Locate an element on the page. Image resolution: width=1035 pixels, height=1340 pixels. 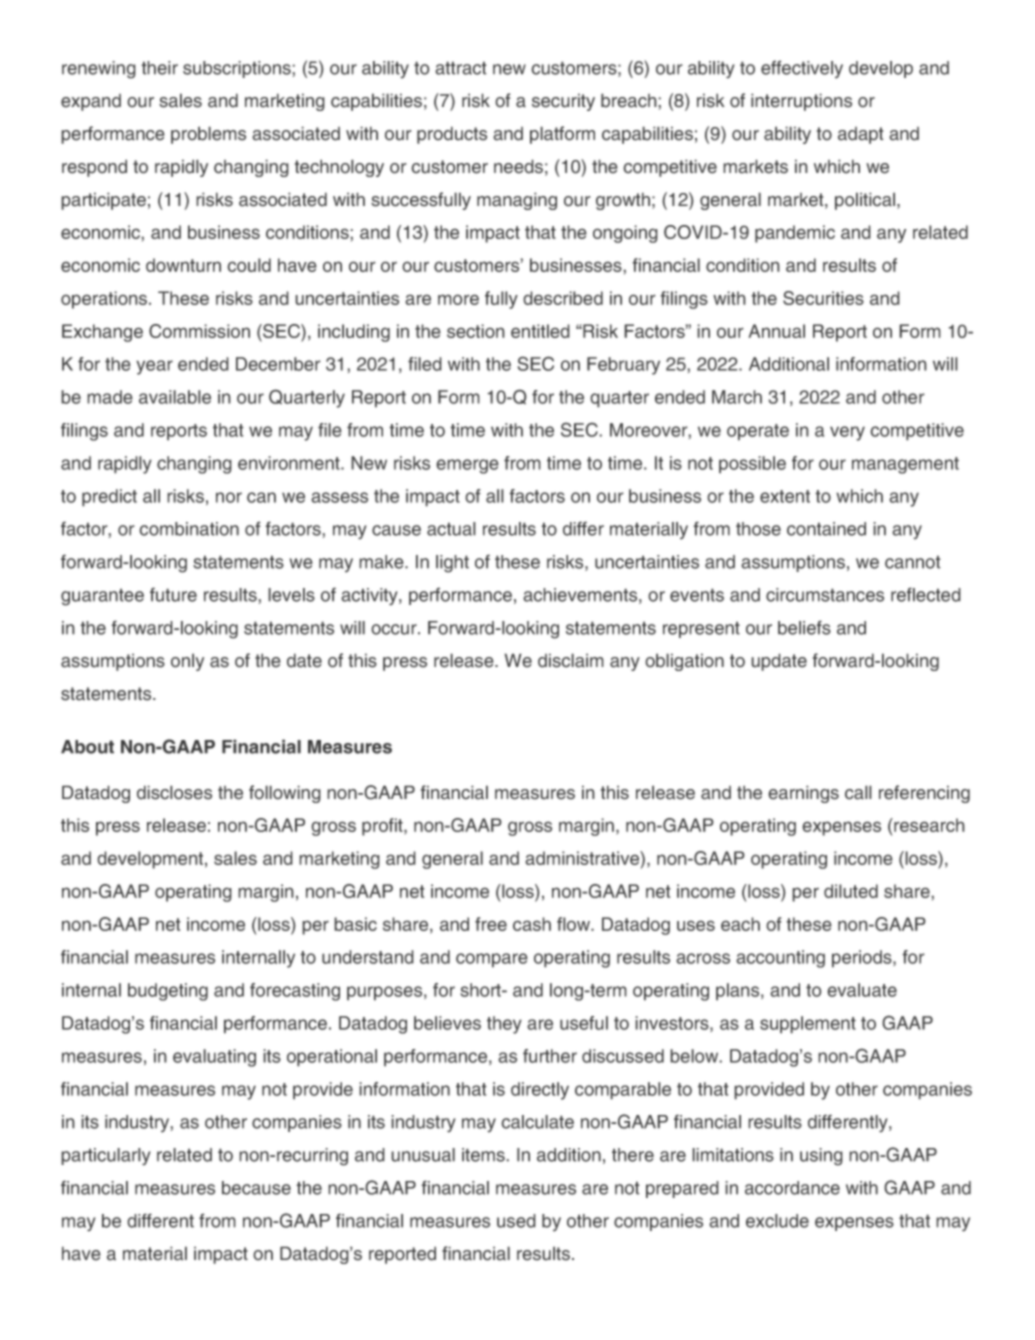
diluted is located at coordinates (851, 891).
